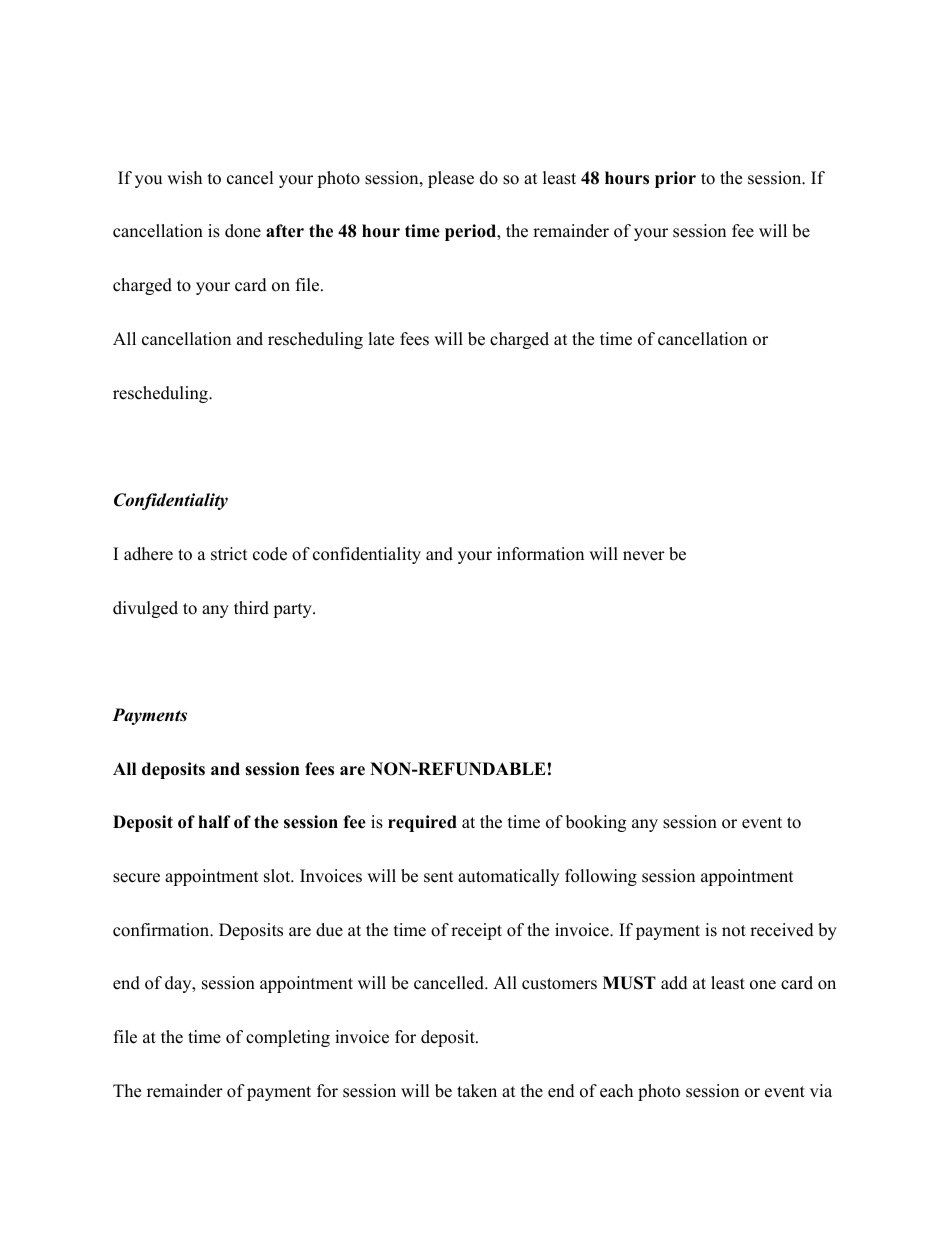 The width and height of the page is (952, 1233). Describe the element at coordinates (243, 231) in the page. I see `done` at that location.
